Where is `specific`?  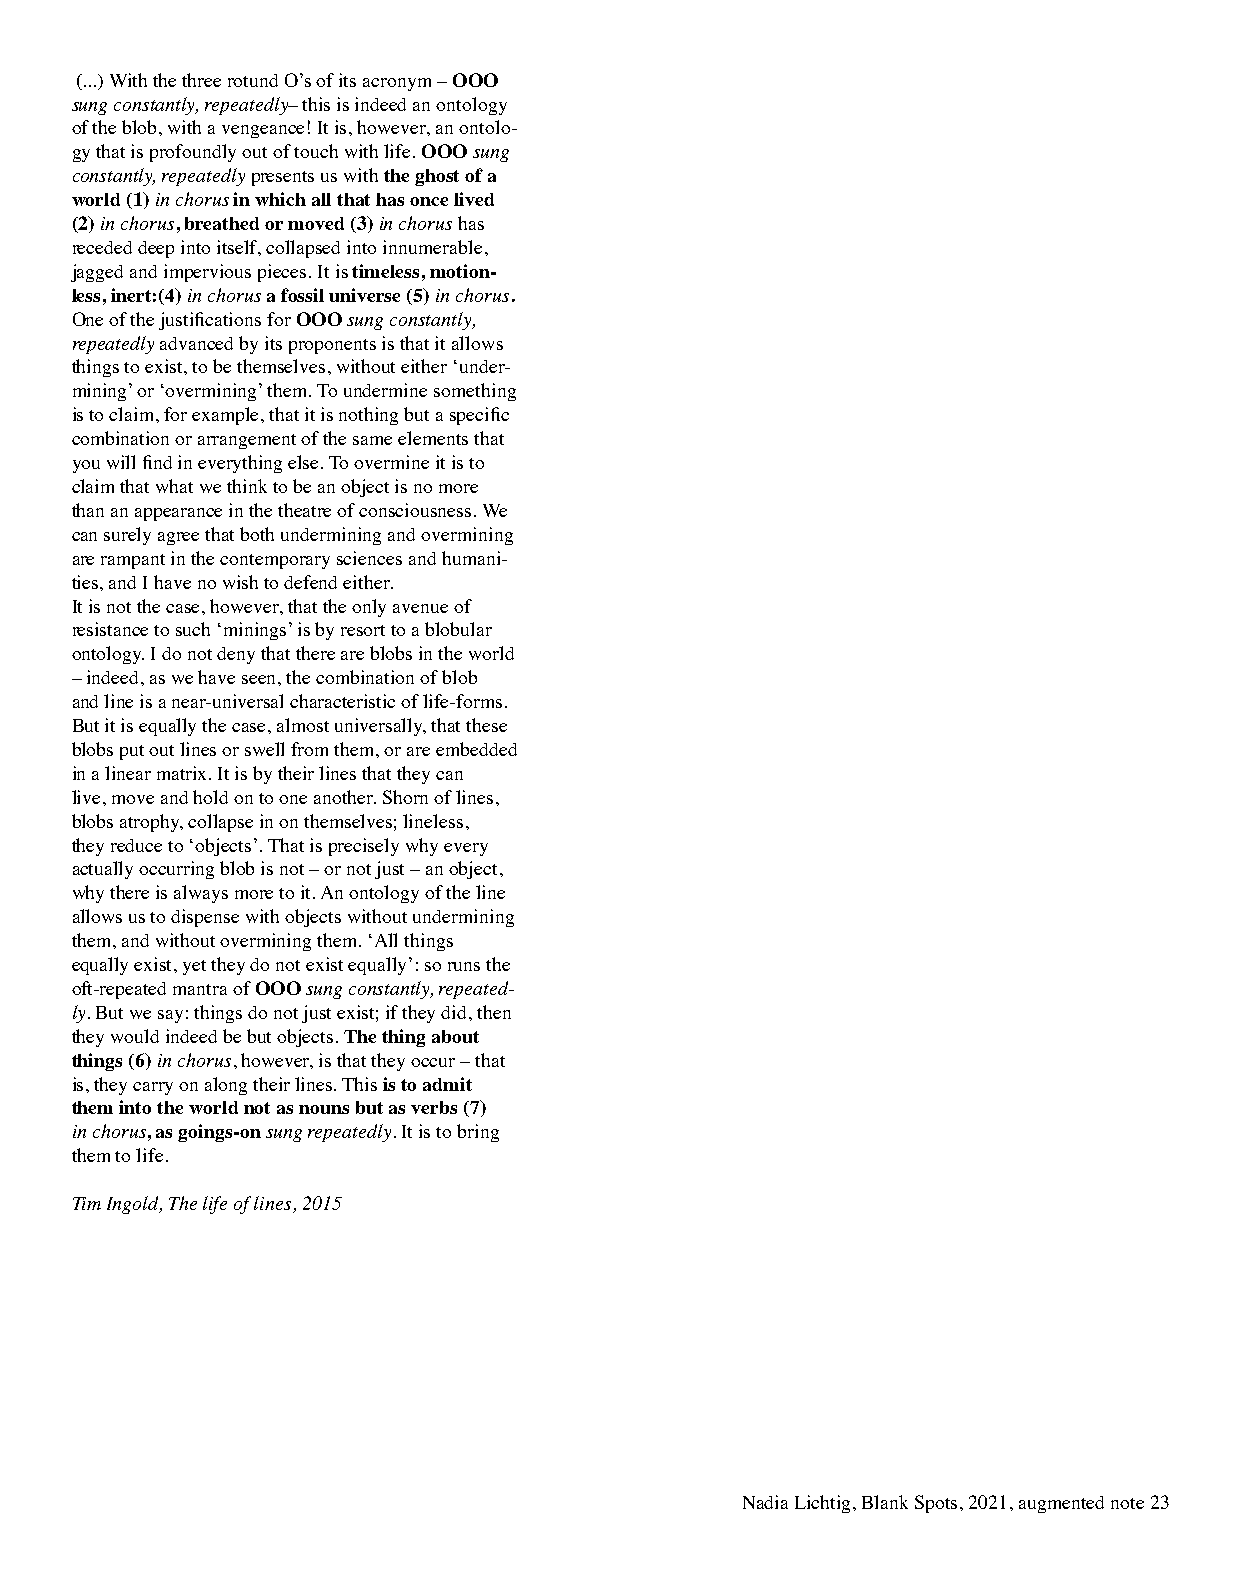 specific is located at coordinates (479, 416).
